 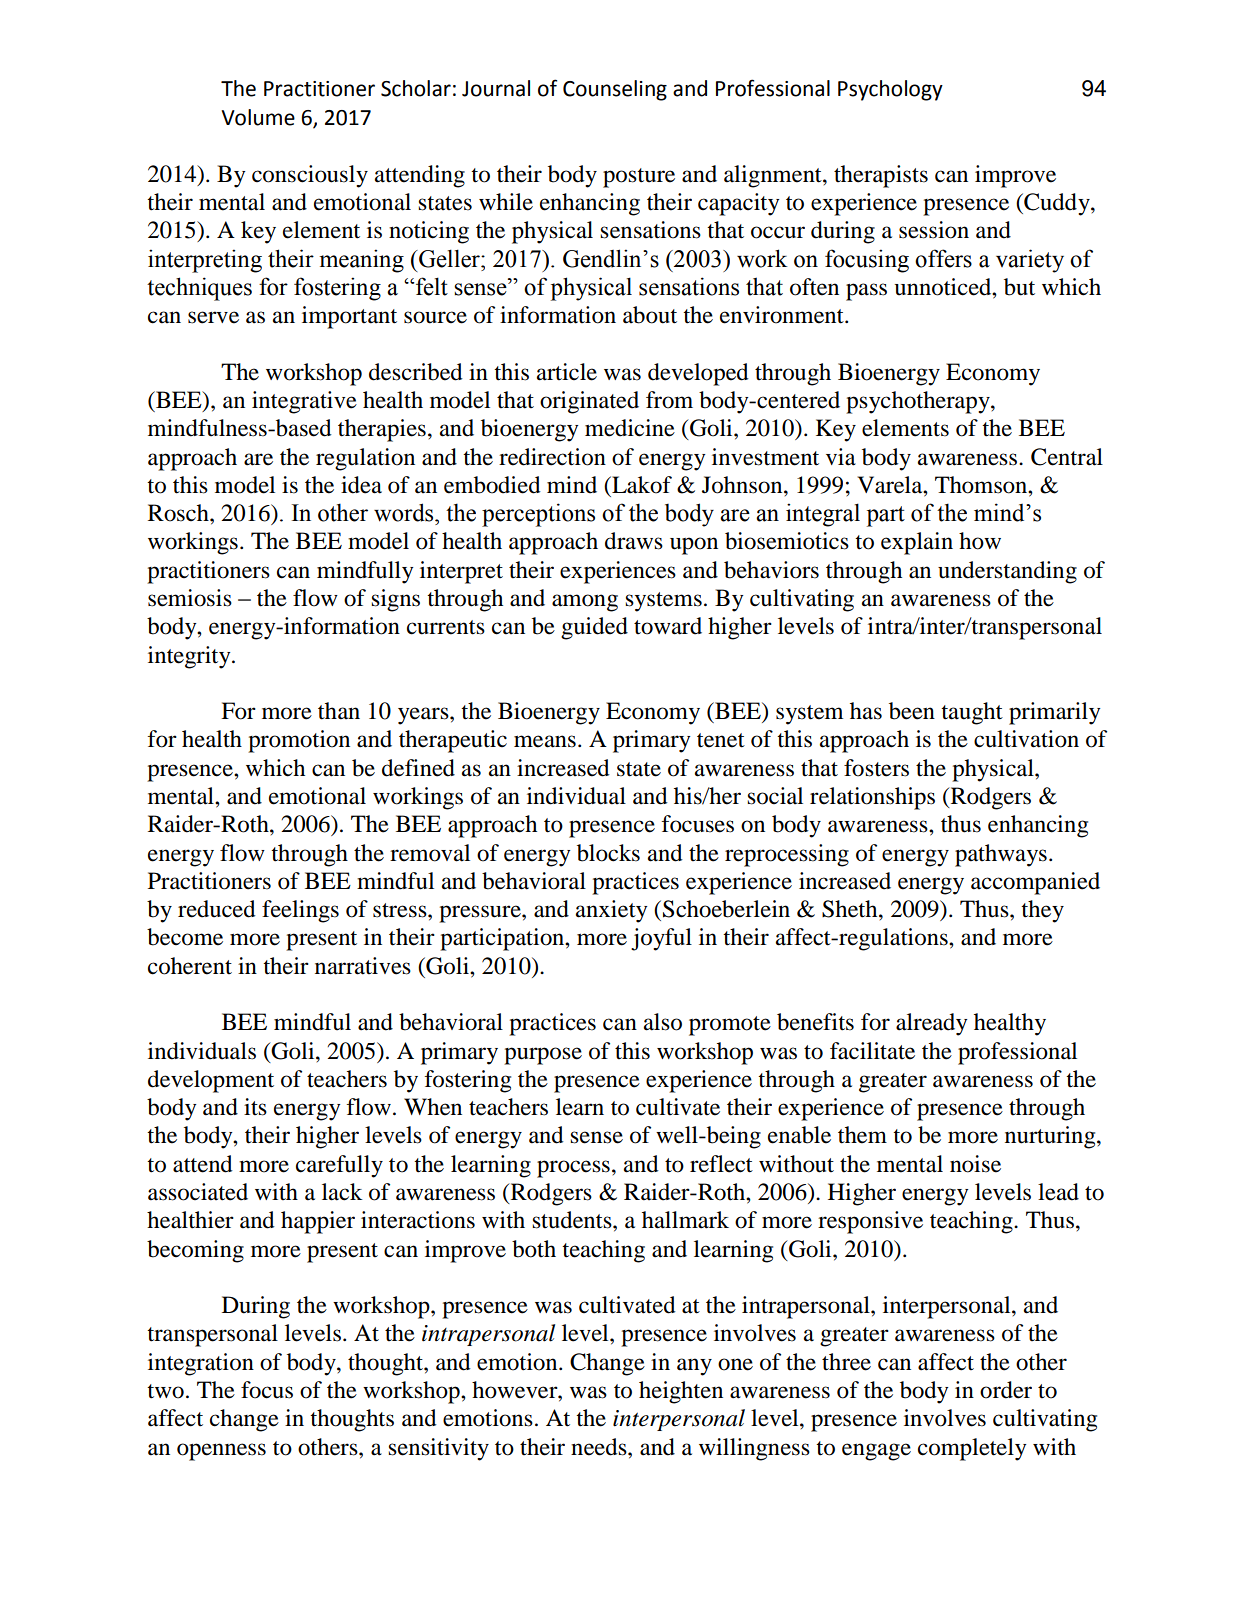 I want to click on idea, so click(x=361, y=485).
